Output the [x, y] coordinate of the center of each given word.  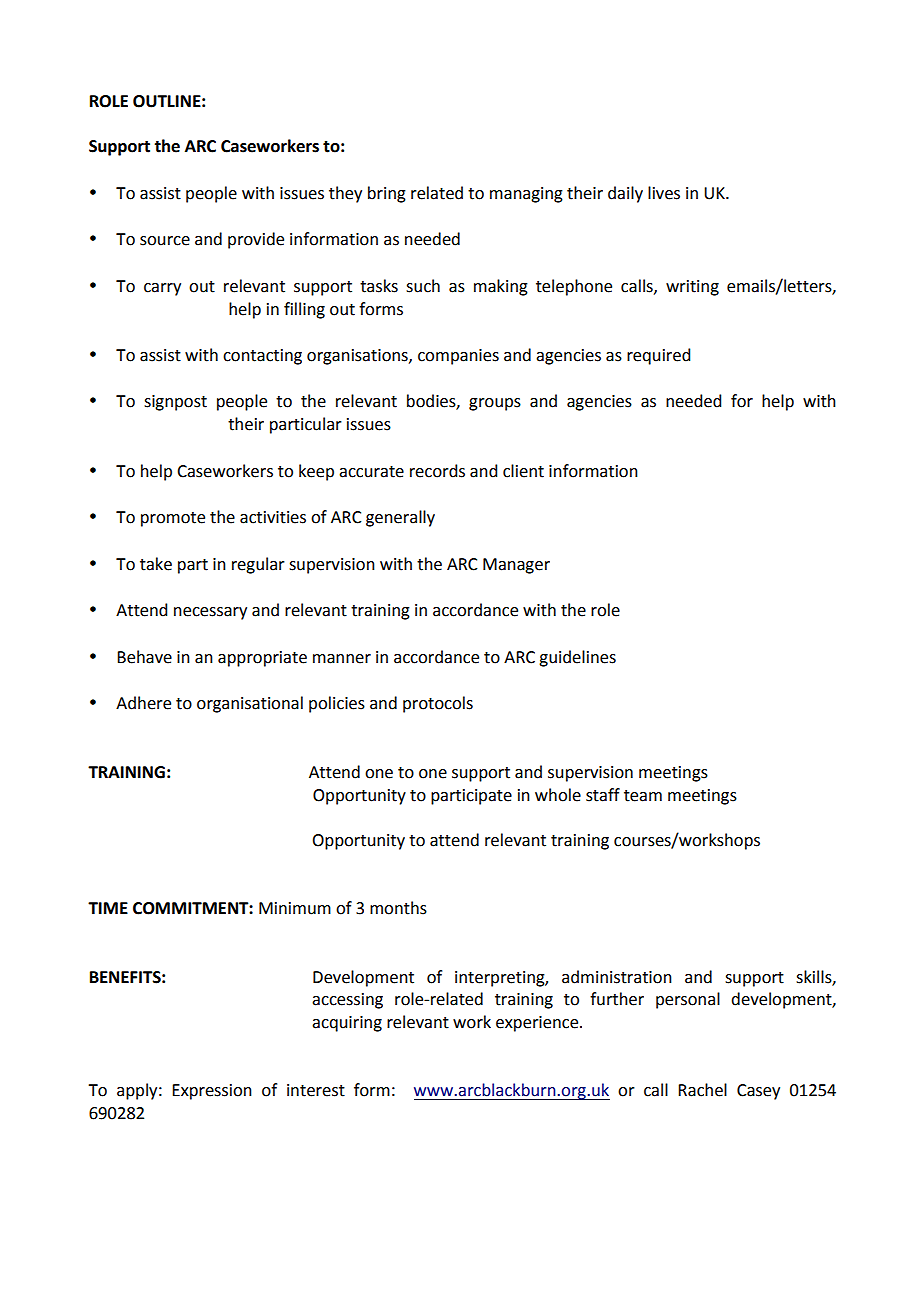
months [398, 908]
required [658, 356]
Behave [144, 657]
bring [387, 194]
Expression [212, 1092]
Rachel [702, 1090]
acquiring [347, 1024]
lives [664, 193]
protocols [438, 704]
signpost [175, 403]
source [165, 241]
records [437, 471]
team [643, 796]
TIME [108, 908]
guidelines [577, 658]
